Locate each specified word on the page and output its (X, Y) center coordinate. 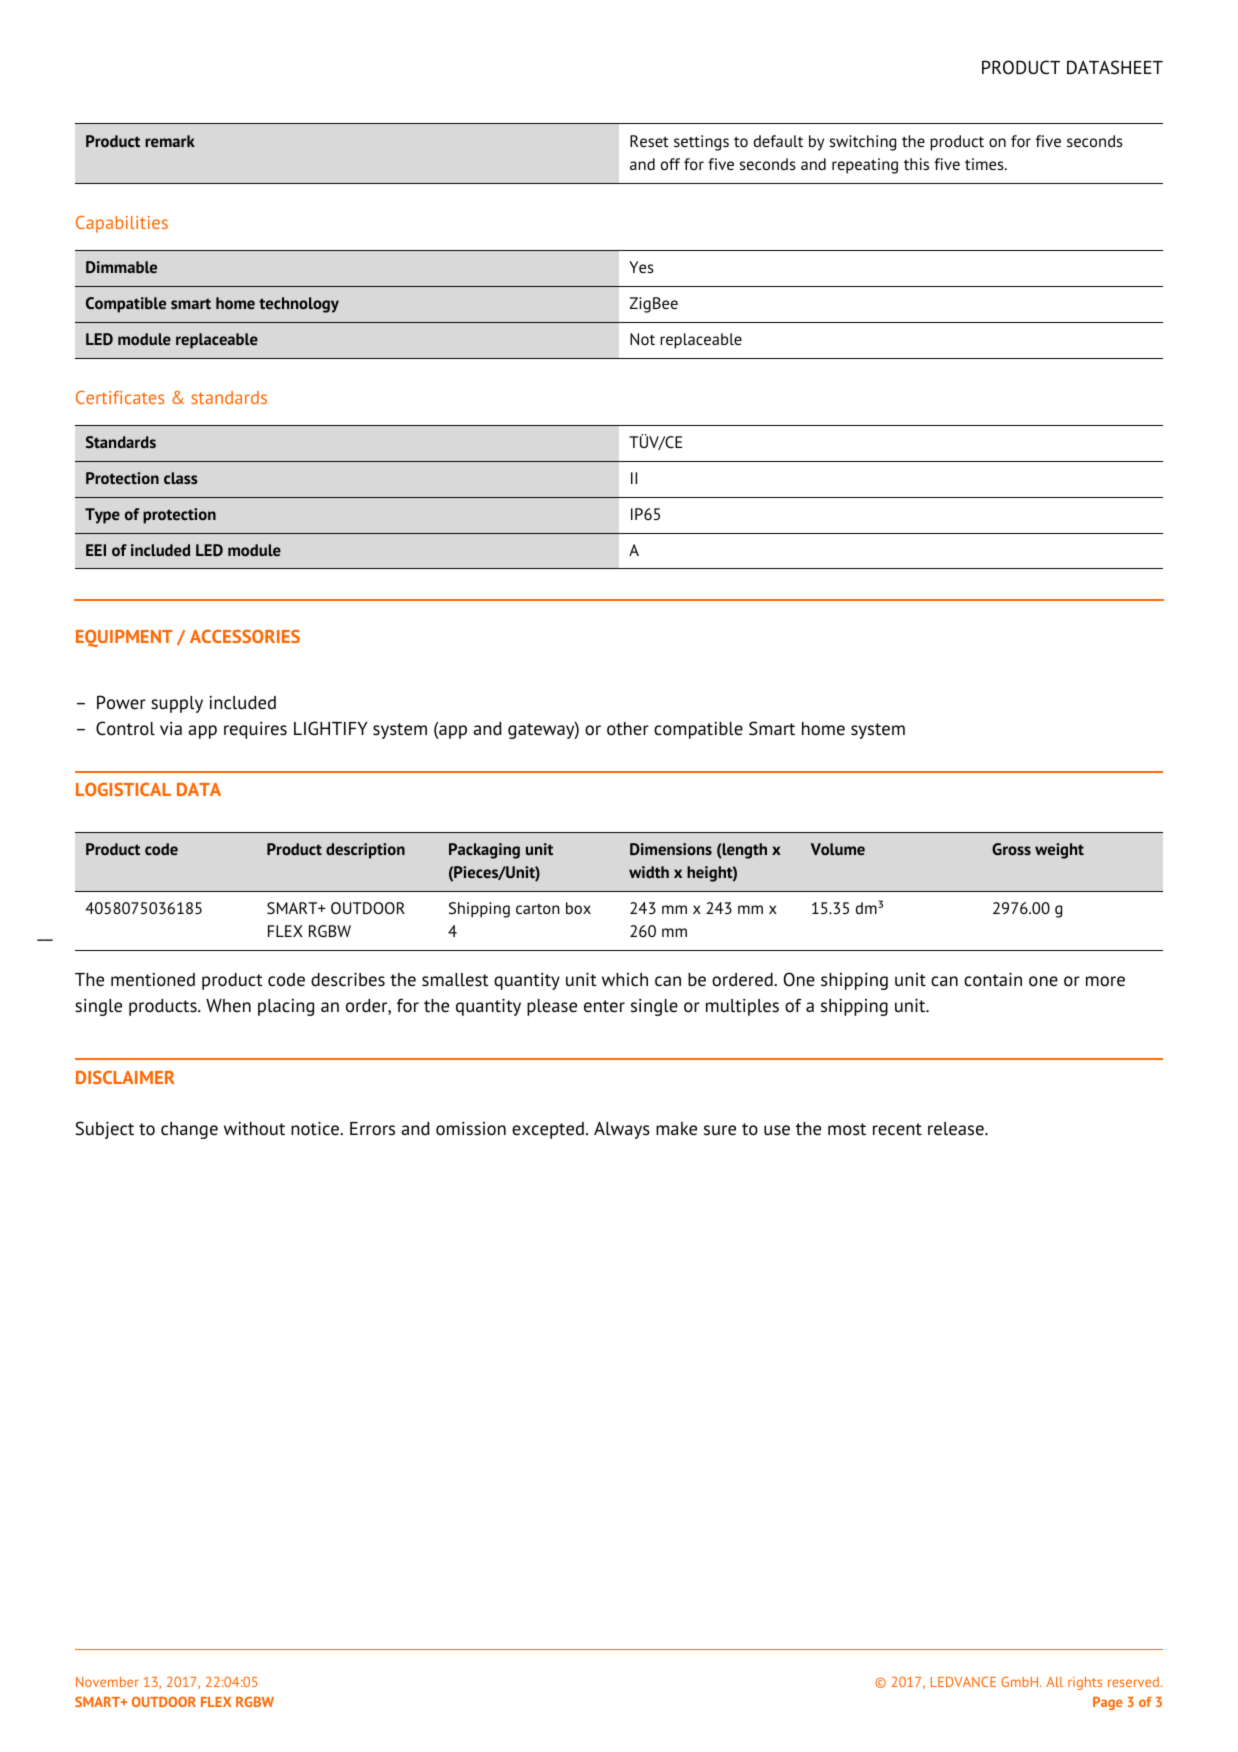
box (578, 908)
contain (993, 979)
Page (1108, 1703)
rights (1085, 1683)
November (107, 1682)
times (985, 164)
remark (170, 141)
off (670, 164)
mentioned (153, 980)
